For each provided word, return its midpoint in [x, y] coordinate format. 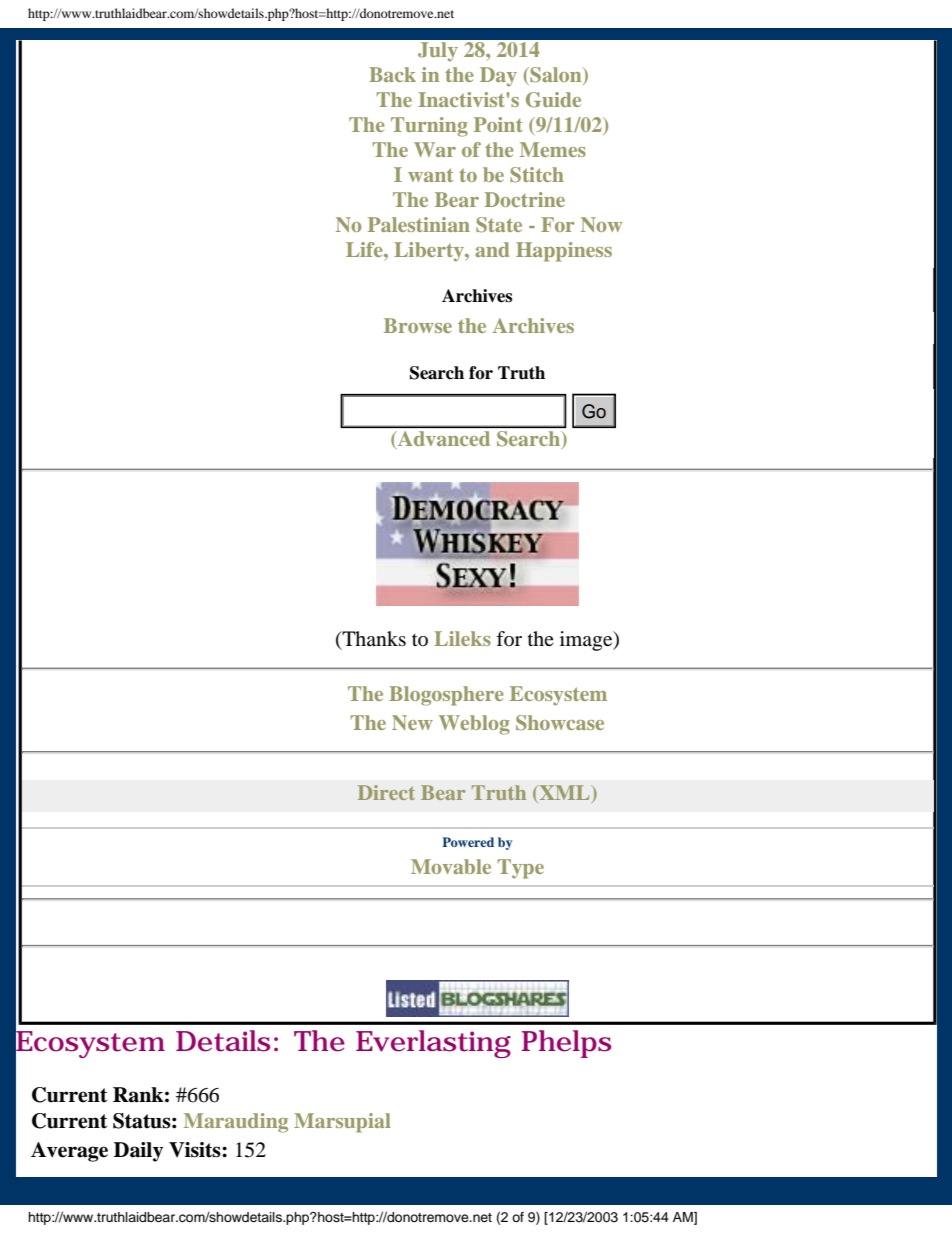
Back [392, 74]
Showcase [560, 723]
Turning [429, 127]
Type [521, 869]
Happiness [564, 252]
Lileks [462, 638]
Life [365, 249]
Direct [386, 792]
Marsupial [342, 1123]
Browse [418, 325]
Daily [138, 1152]
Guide [553, 100]
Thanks [373, 640]
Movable [451, 866]
